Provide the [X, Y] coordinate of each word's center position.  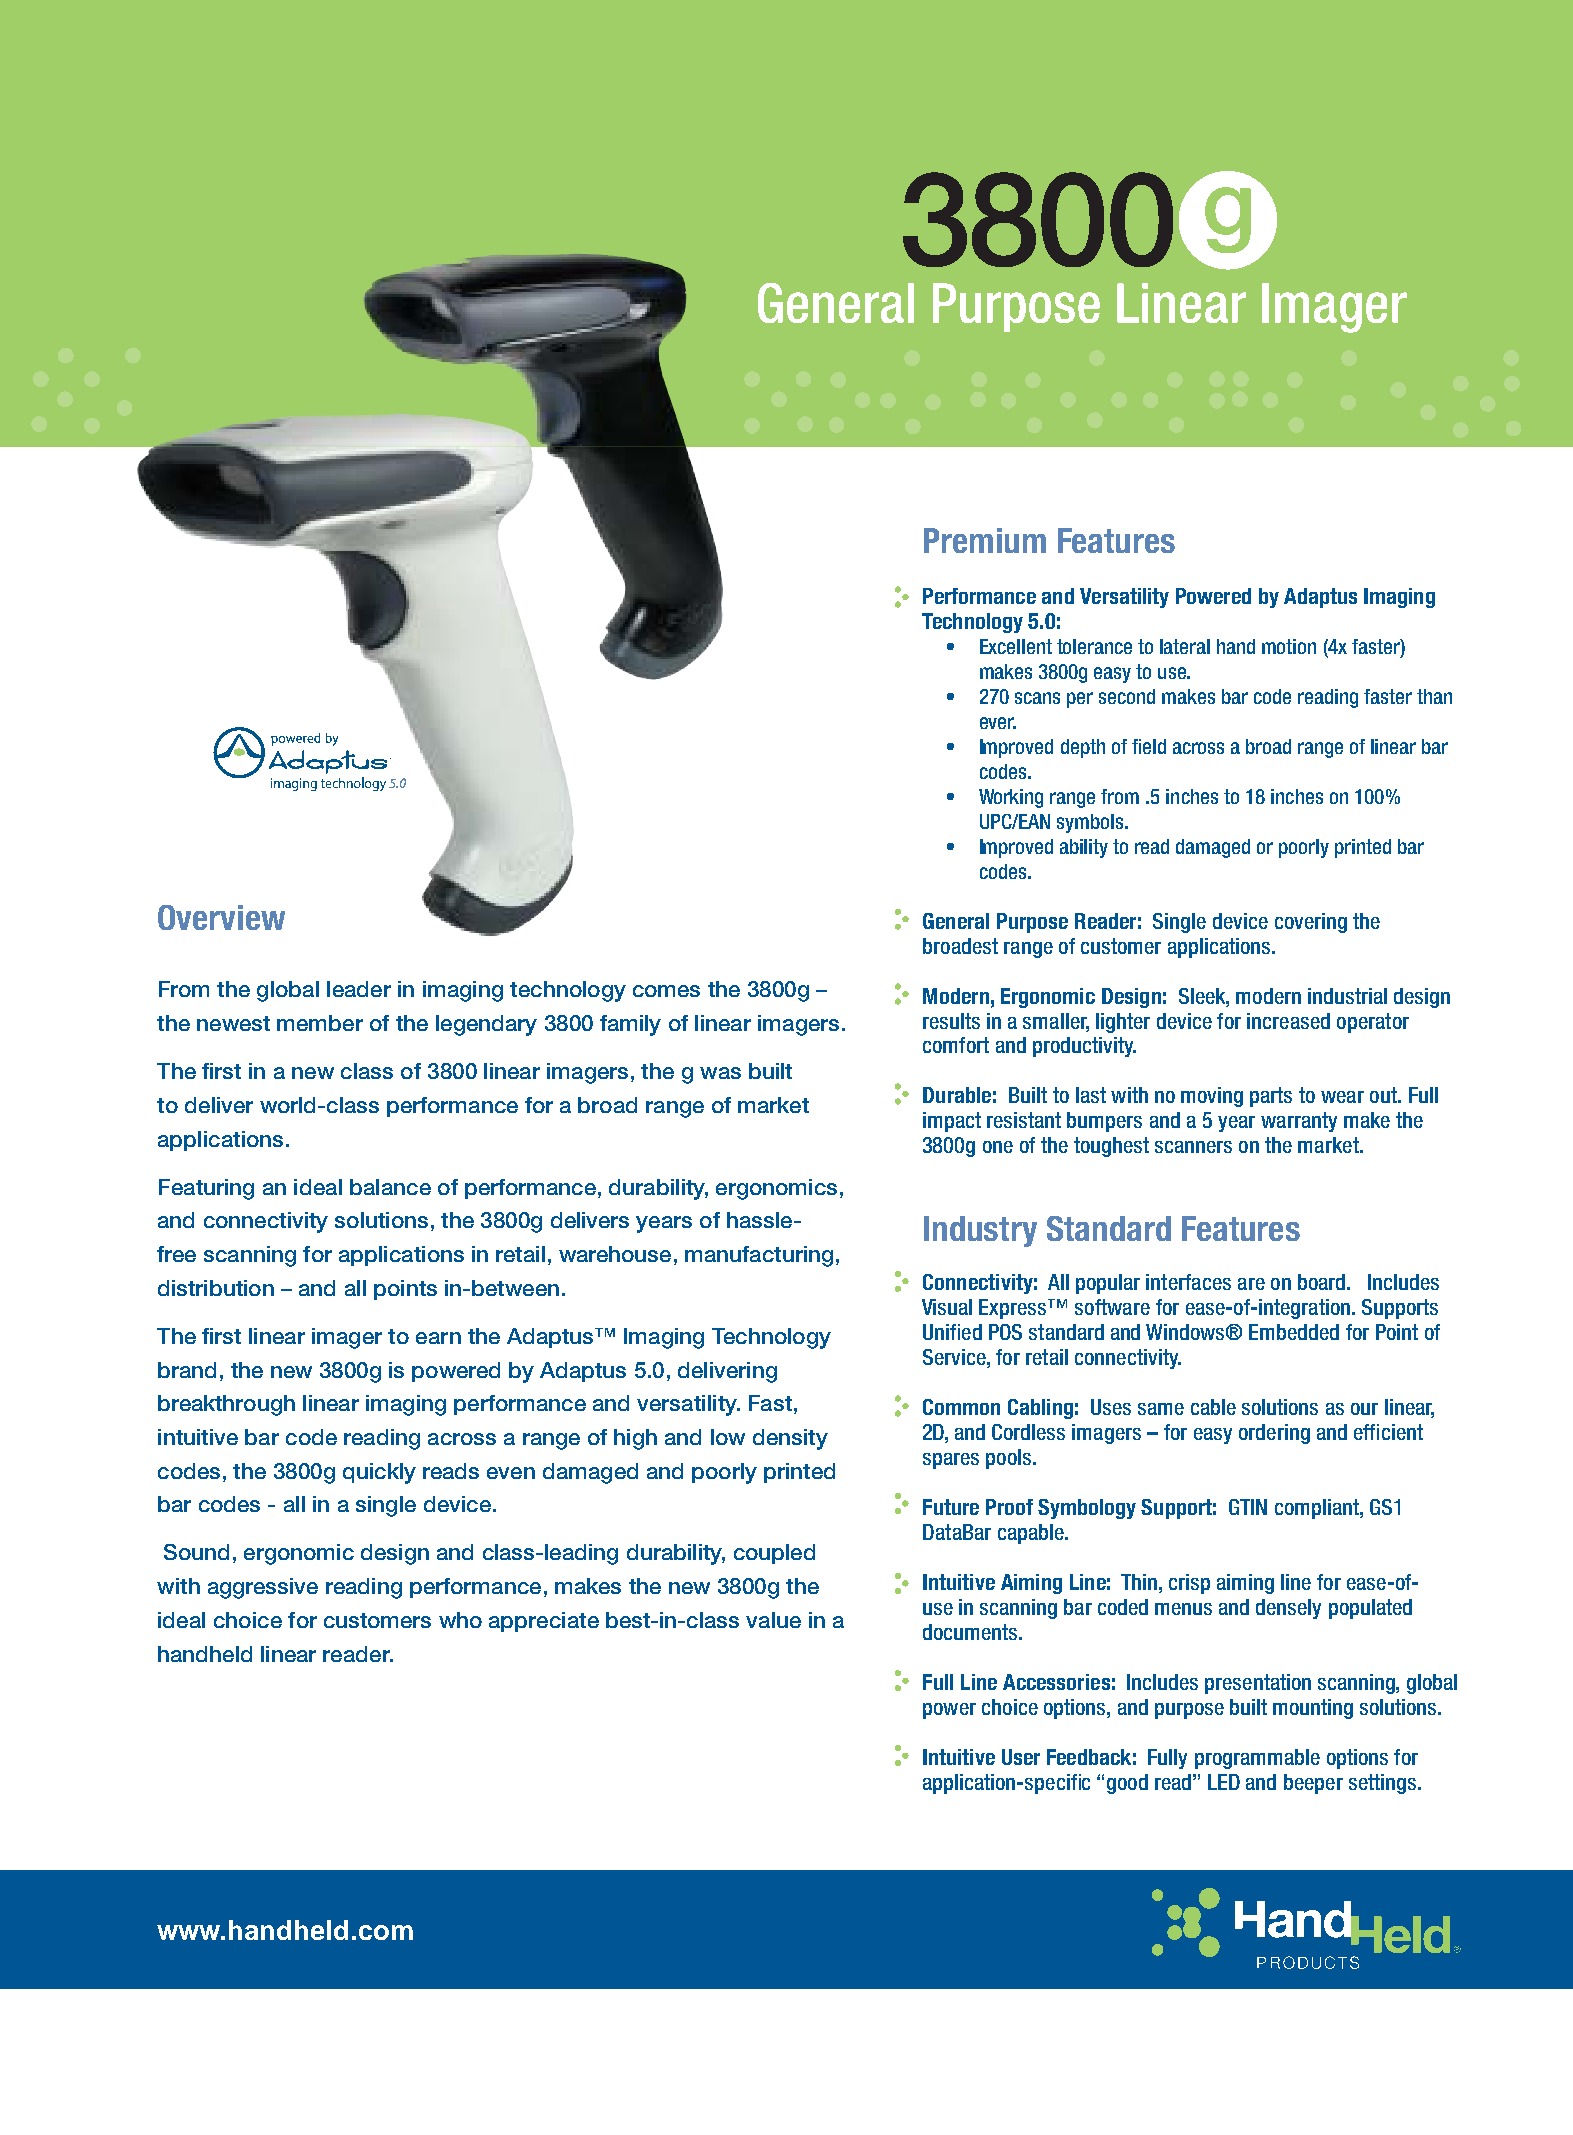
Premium [985, 540]
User [1021, 1757]
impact [952, 1122]
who [460, 1620]
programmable [1257, 1759]
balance [390, 1187]
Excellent [1016, 646]
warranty [1299, 1122]
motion [1289, 646]
